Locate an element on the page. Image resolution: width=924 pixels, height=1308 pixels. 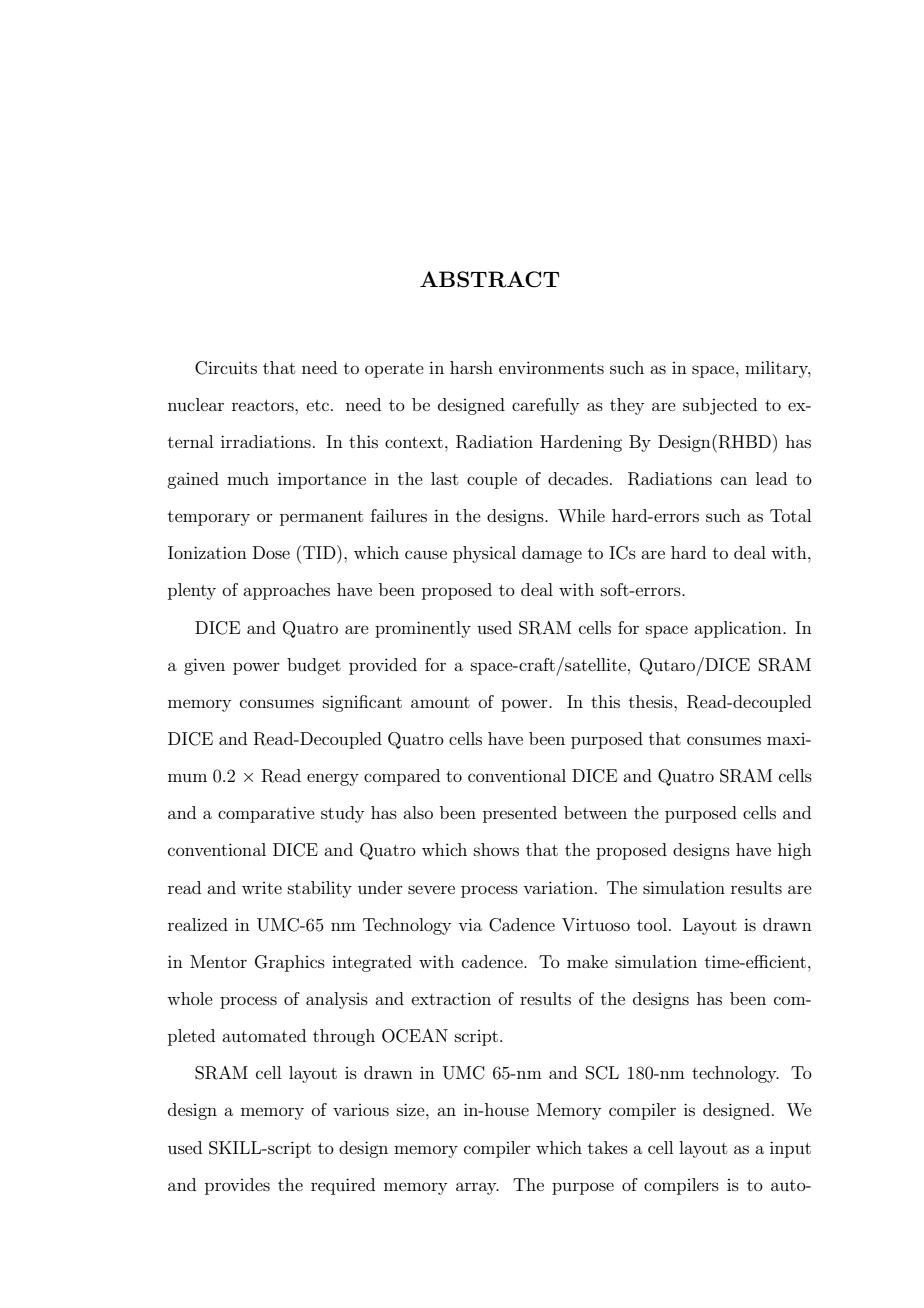
shows is located at coordinates (496, 849).
